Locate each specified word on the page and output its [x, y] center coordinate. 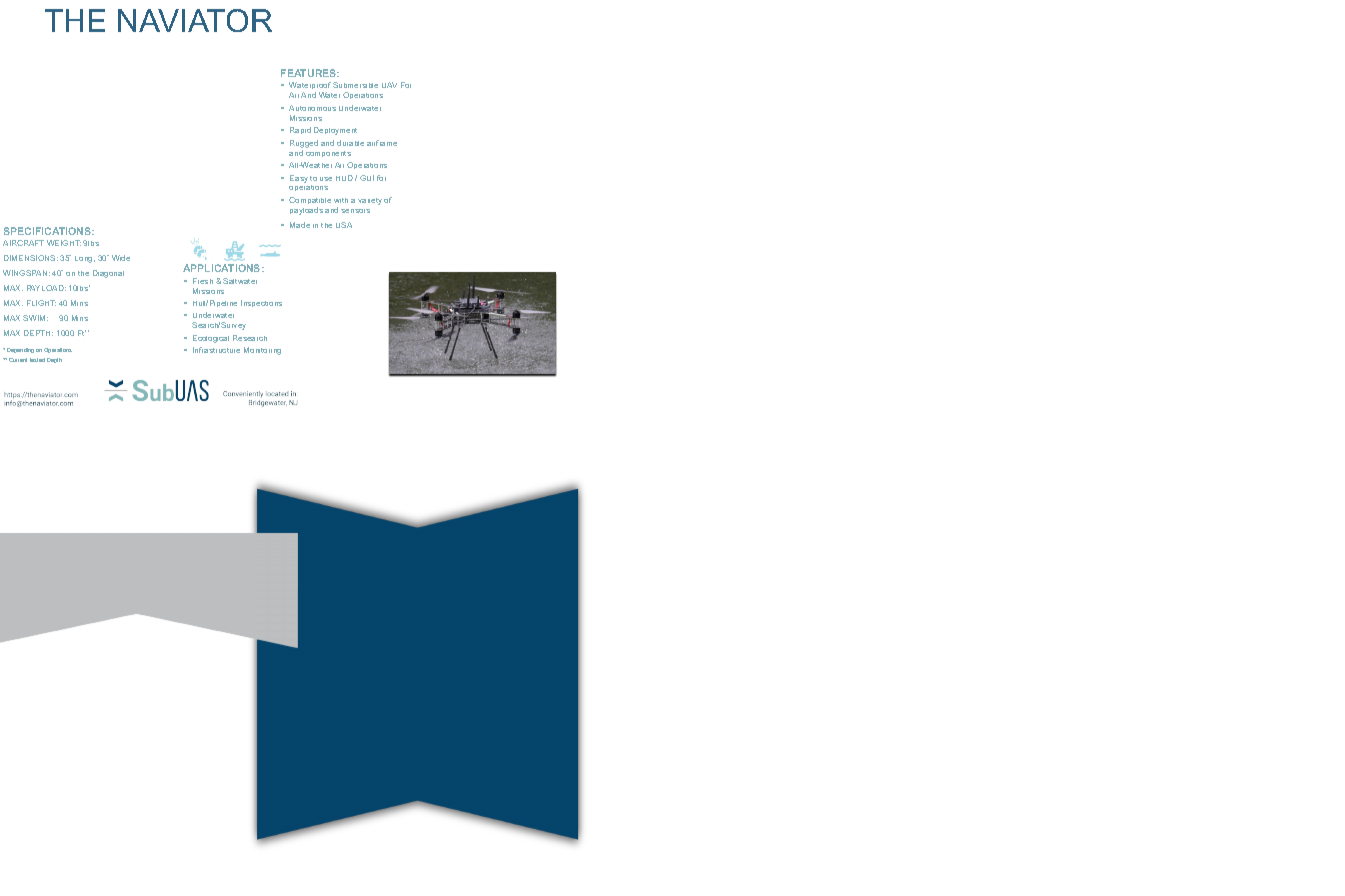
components [328, 154]
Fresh [203, 281]
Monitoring [262, 351]
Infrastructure [216, 350]
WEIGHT [64, 243]
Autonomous [312, 108]
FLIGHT [41, 303]
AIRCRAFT [23, 243]
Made [300, 225]
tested [37, 360]
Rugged [304, 144]
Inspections [261, 303]
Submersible [355, 85]
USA [344, 225]
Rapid [300, 130]
